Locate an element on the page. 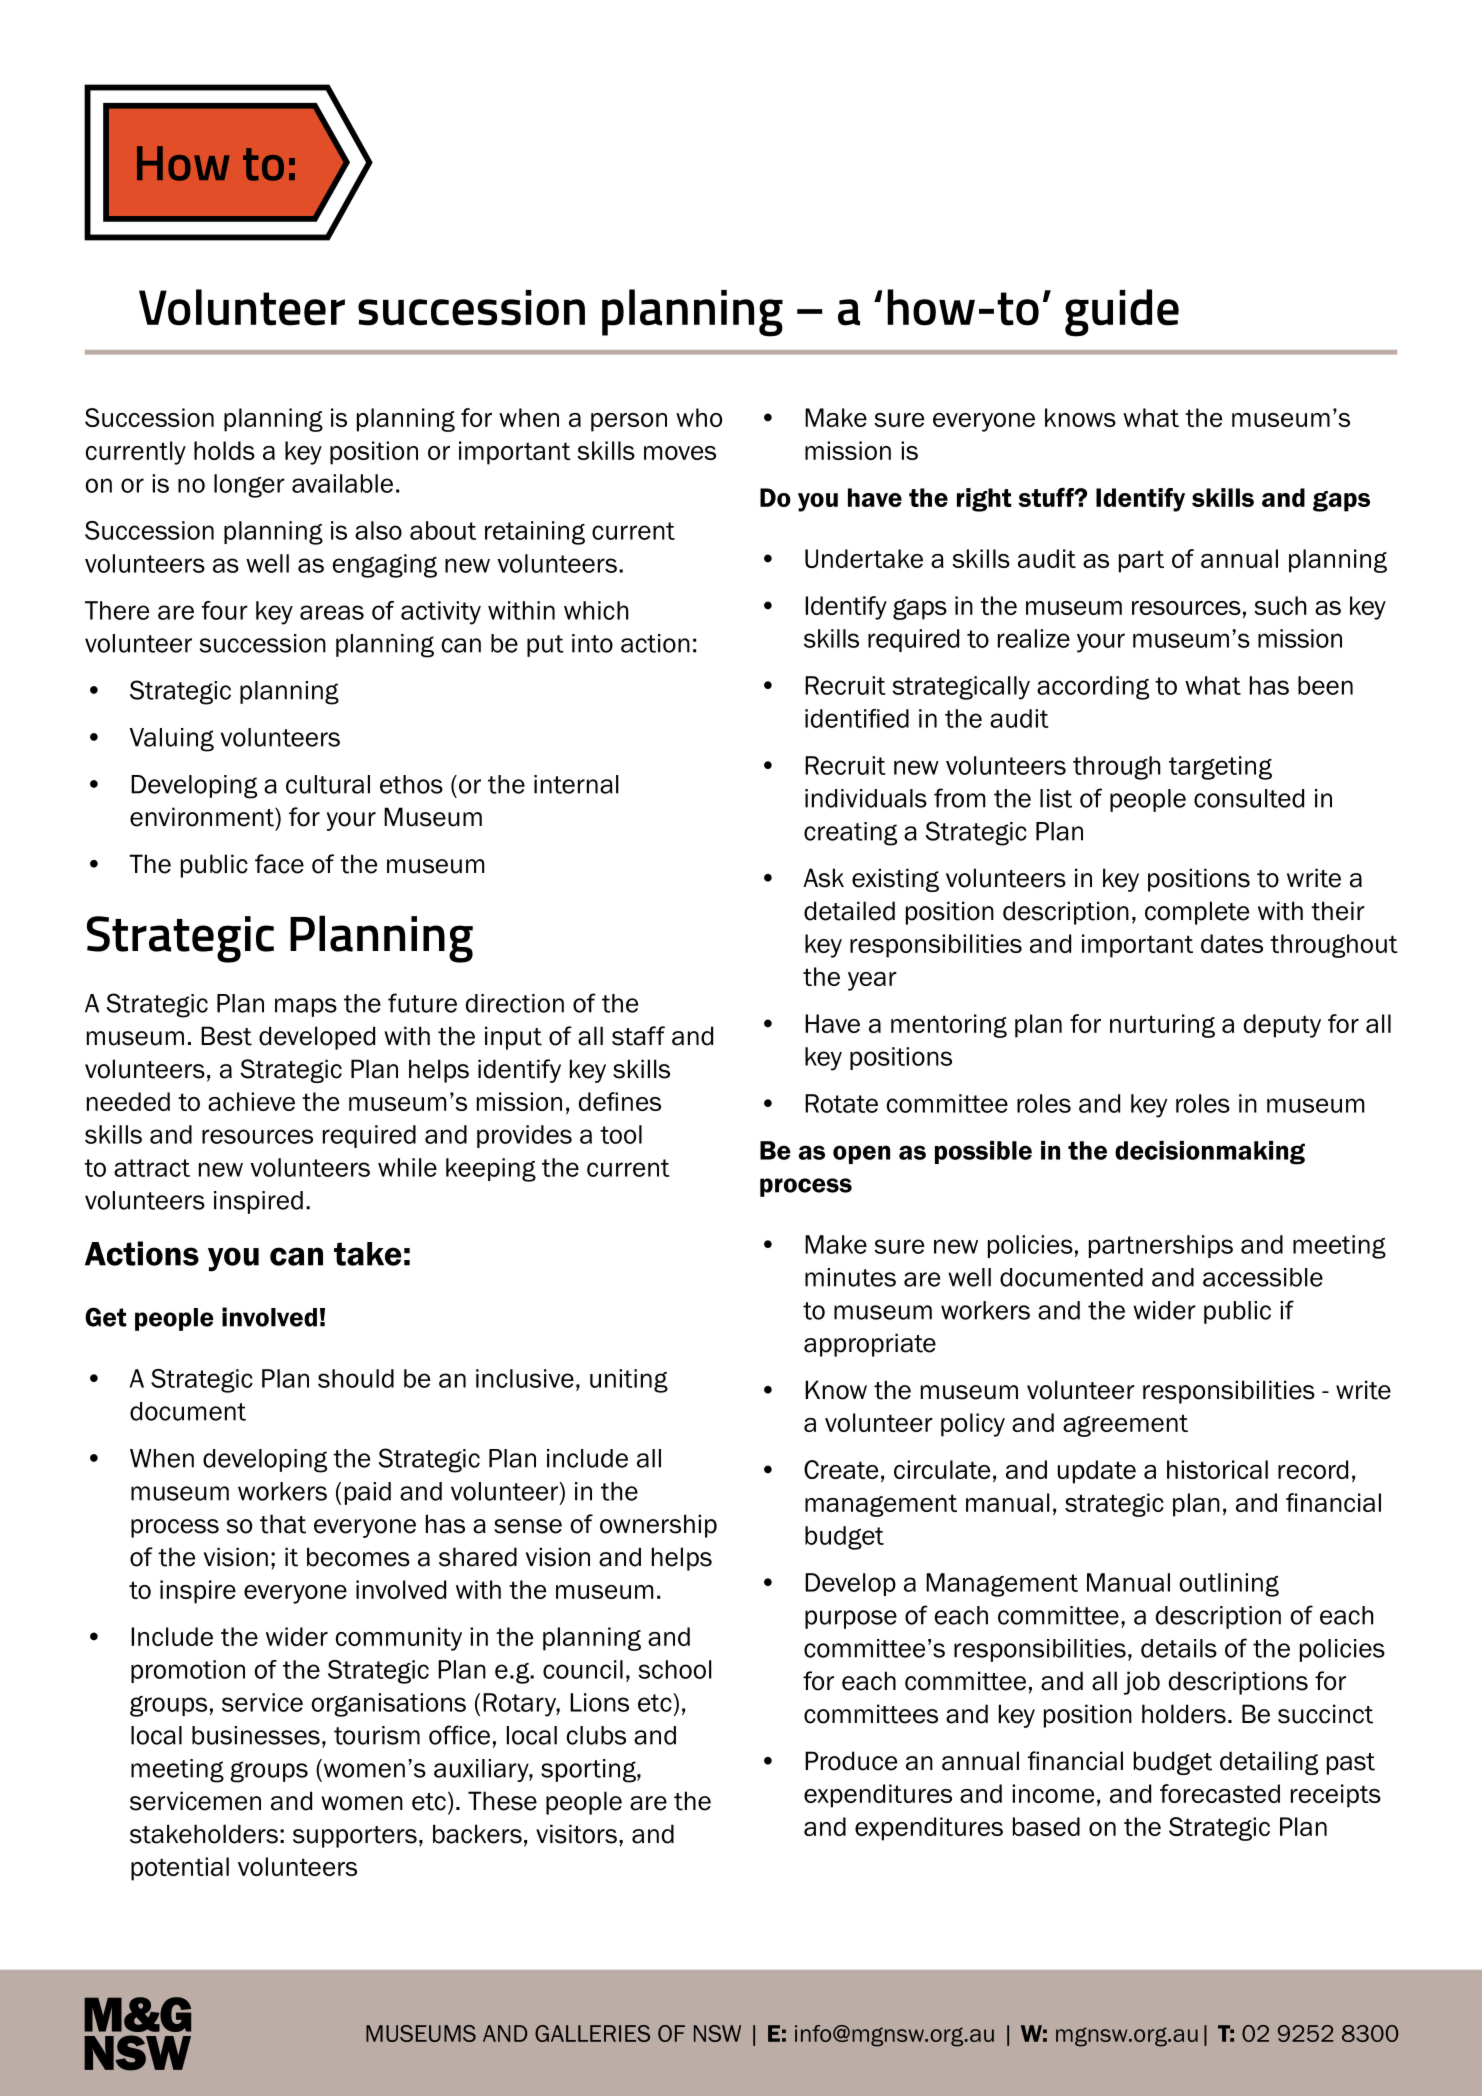  potential is located at coordinates (180, 1869).
